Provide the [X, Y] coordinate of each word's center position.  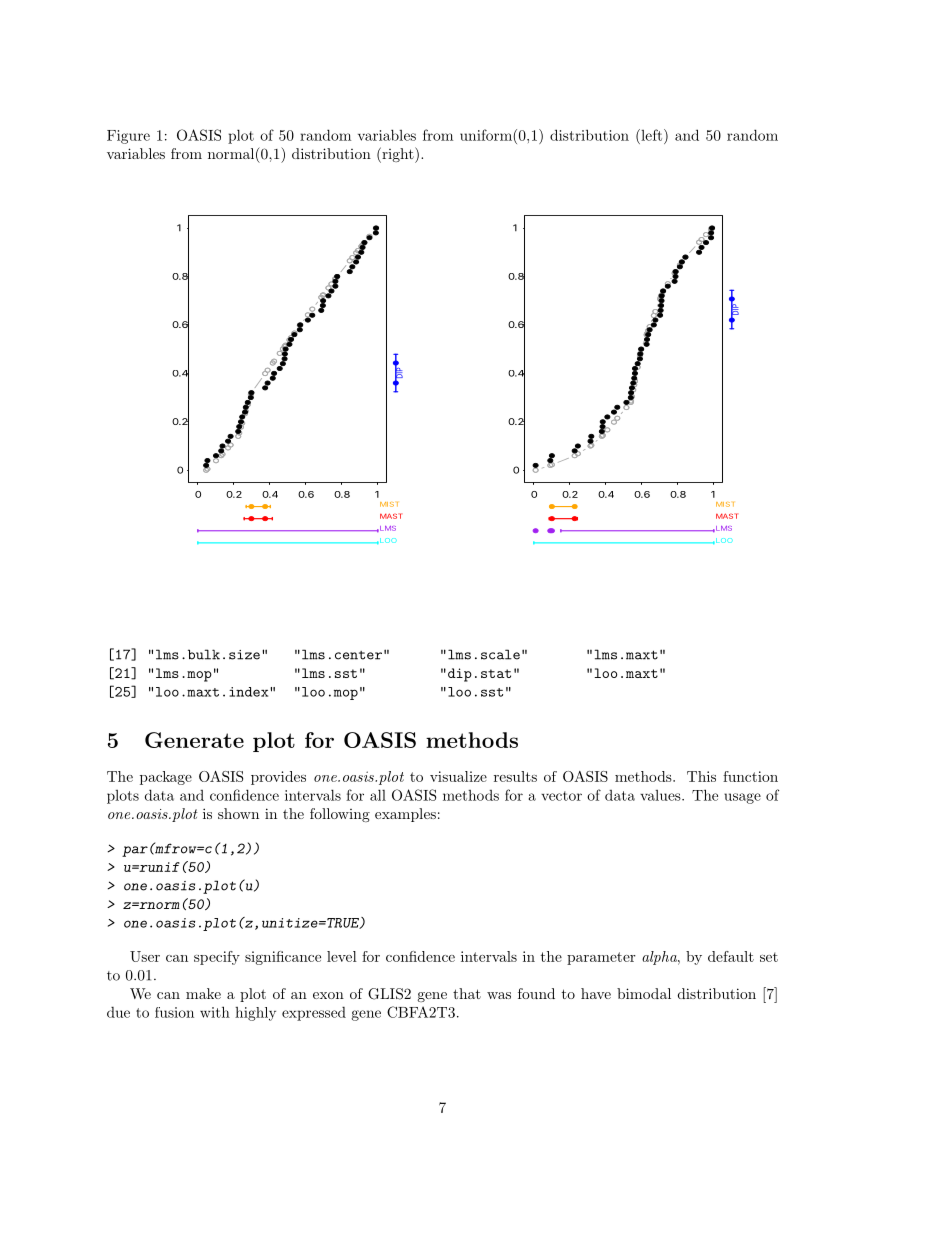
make [203, 993]
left [650, 135]
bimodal [644, 993]
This [701, 776]
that [467, 993]
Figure [128, 137]
